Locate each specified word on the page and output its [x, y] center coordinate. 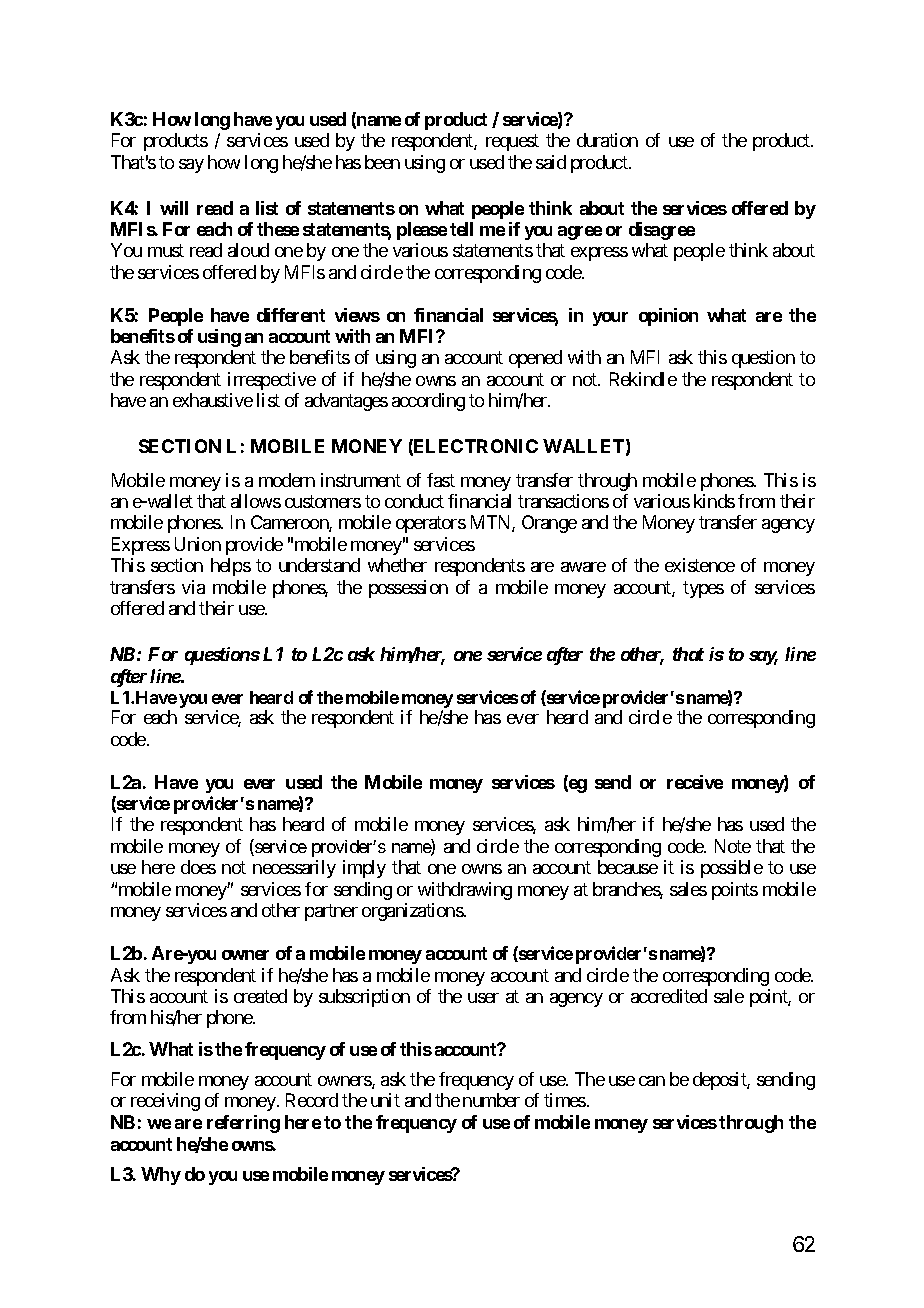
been [382, 162]
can [652, 1081]
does [198, 867]
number [491, 1100]
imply [364, 869]
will [174, 208]
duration [607, 140]
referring [243, 1124]
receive [695, 782]
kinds [714, 501]
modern [287, 480]
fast [441, 480]
